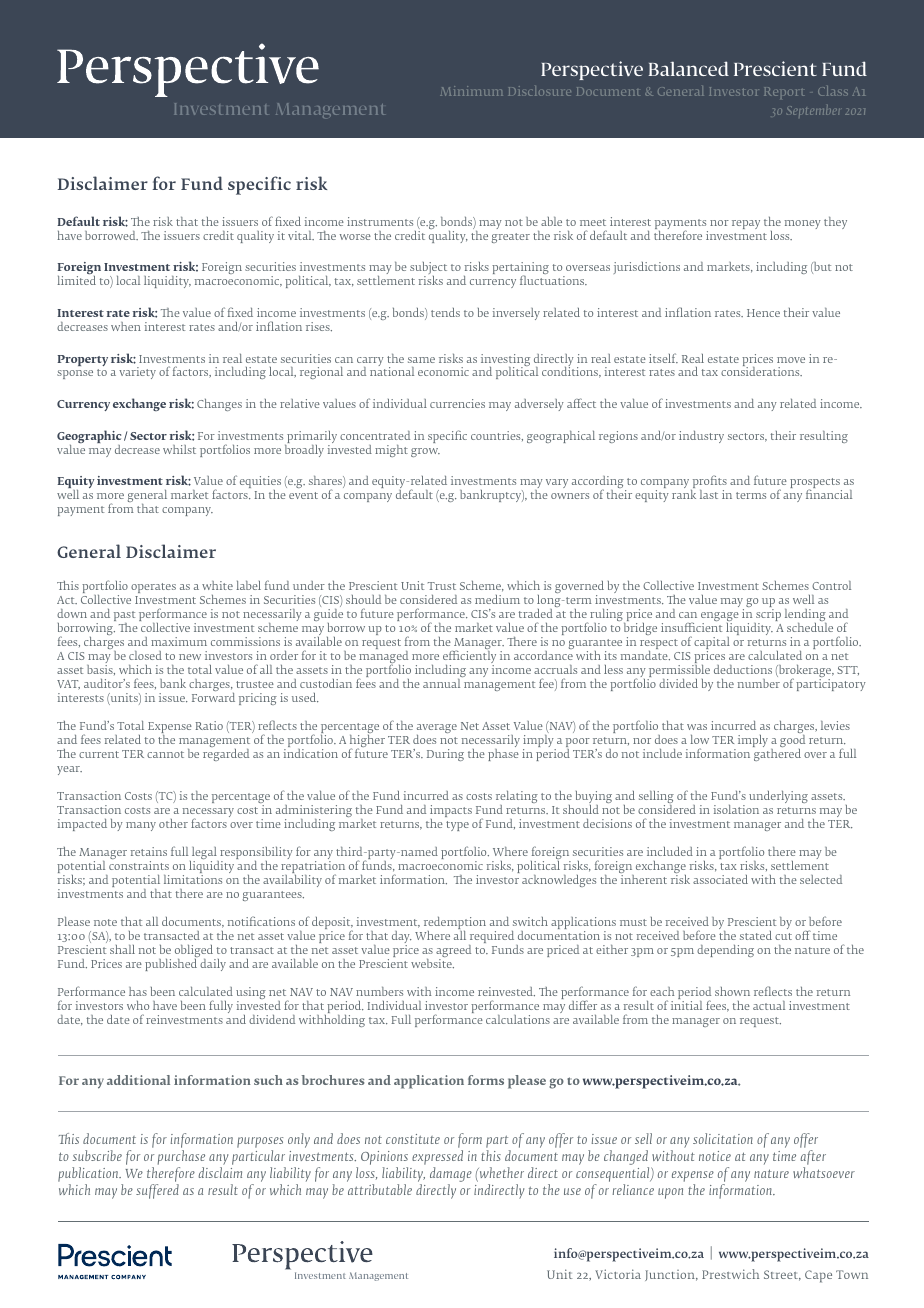  What do you see at coordinates (471, 91) in the screenshot?
I see `Minimum` at bounding box center [471, 91].
